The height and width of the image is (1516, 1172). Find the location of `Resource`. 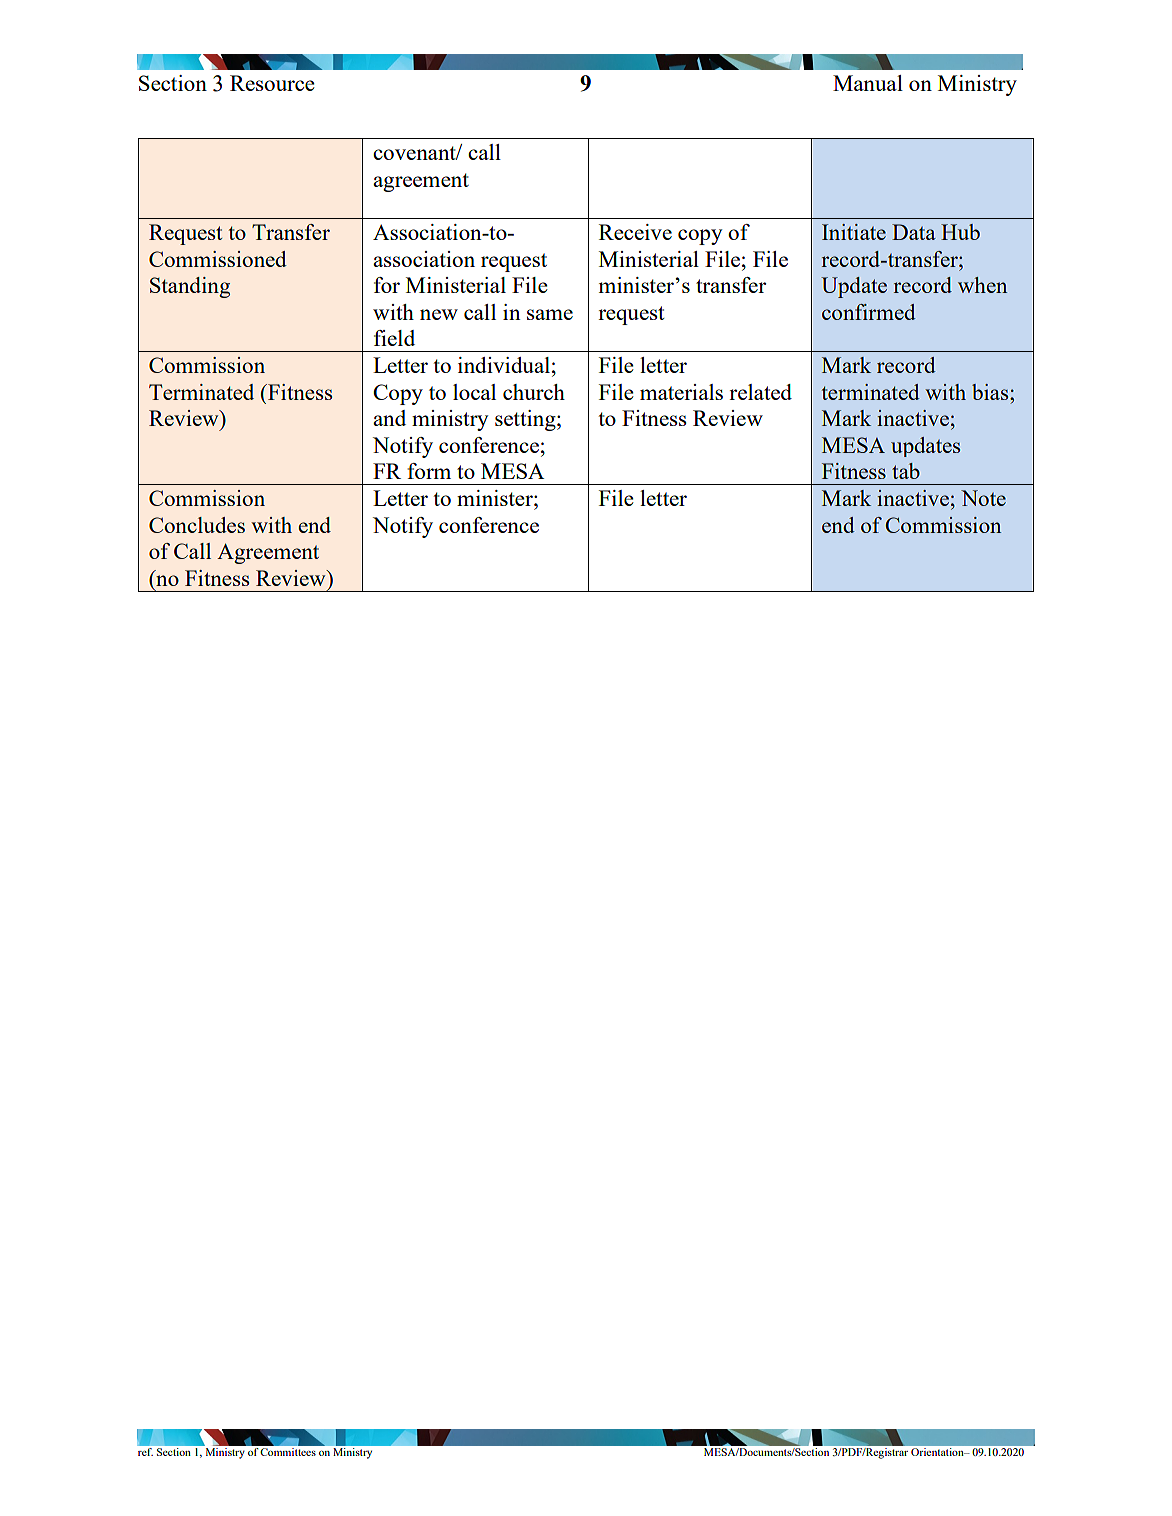

Resource is located at coordinates (272, 83).
